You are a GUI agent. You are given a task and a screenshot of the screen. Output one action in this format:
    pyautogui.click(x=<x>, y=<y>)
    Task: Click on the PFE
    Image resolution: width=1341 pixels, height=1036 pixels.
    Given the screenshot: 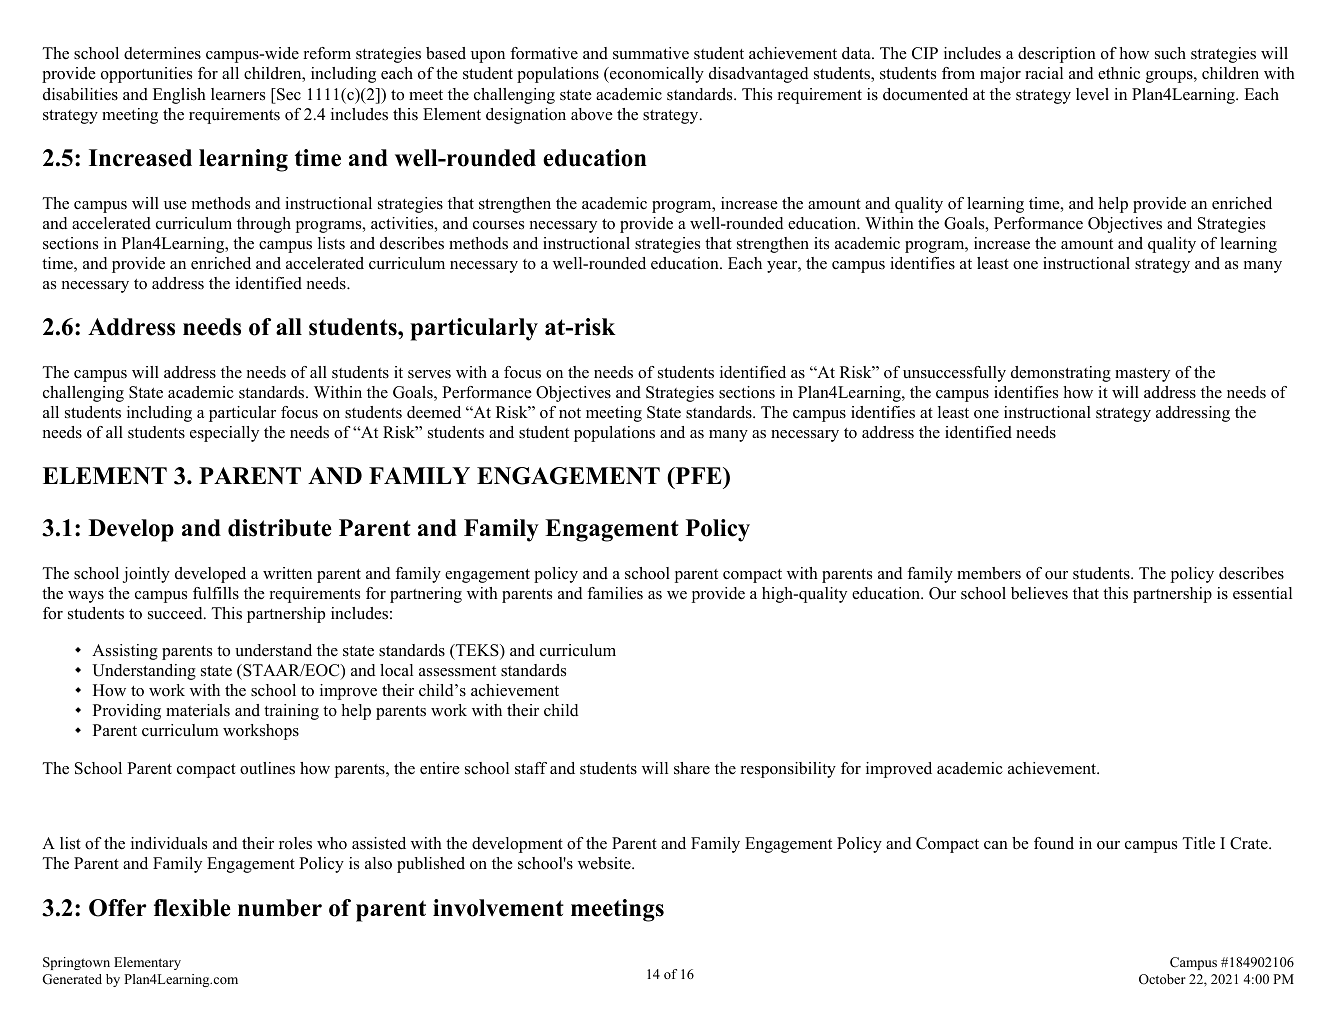 What is the action you would take?
    pyautogui.click(x=698, y=475)
